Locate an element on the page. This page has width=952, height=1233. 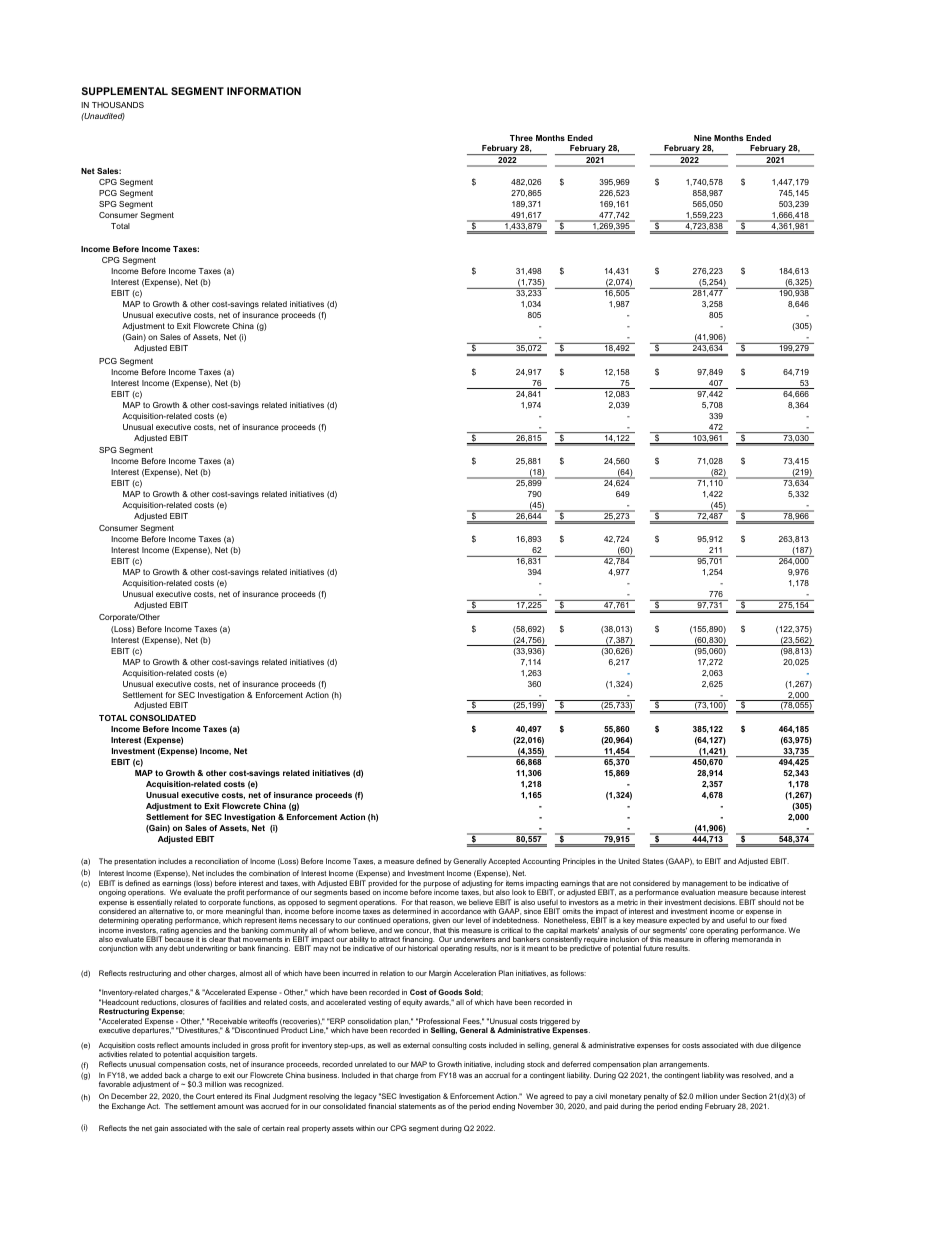
Accepted is located at coordinates (504, 862).
